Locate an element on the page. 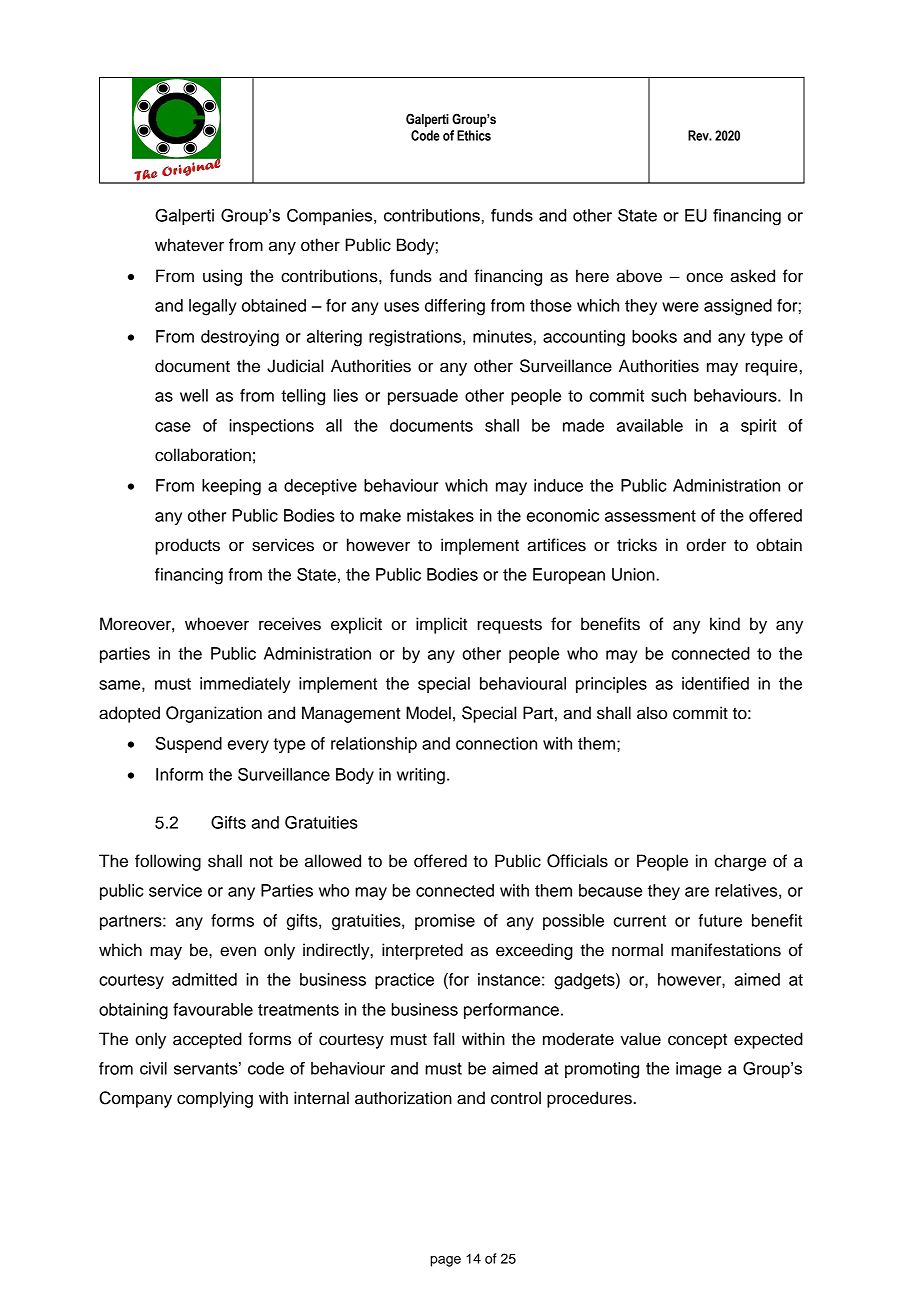 This image has height=1308, width=924. above is located at coordinates (639, 276).
